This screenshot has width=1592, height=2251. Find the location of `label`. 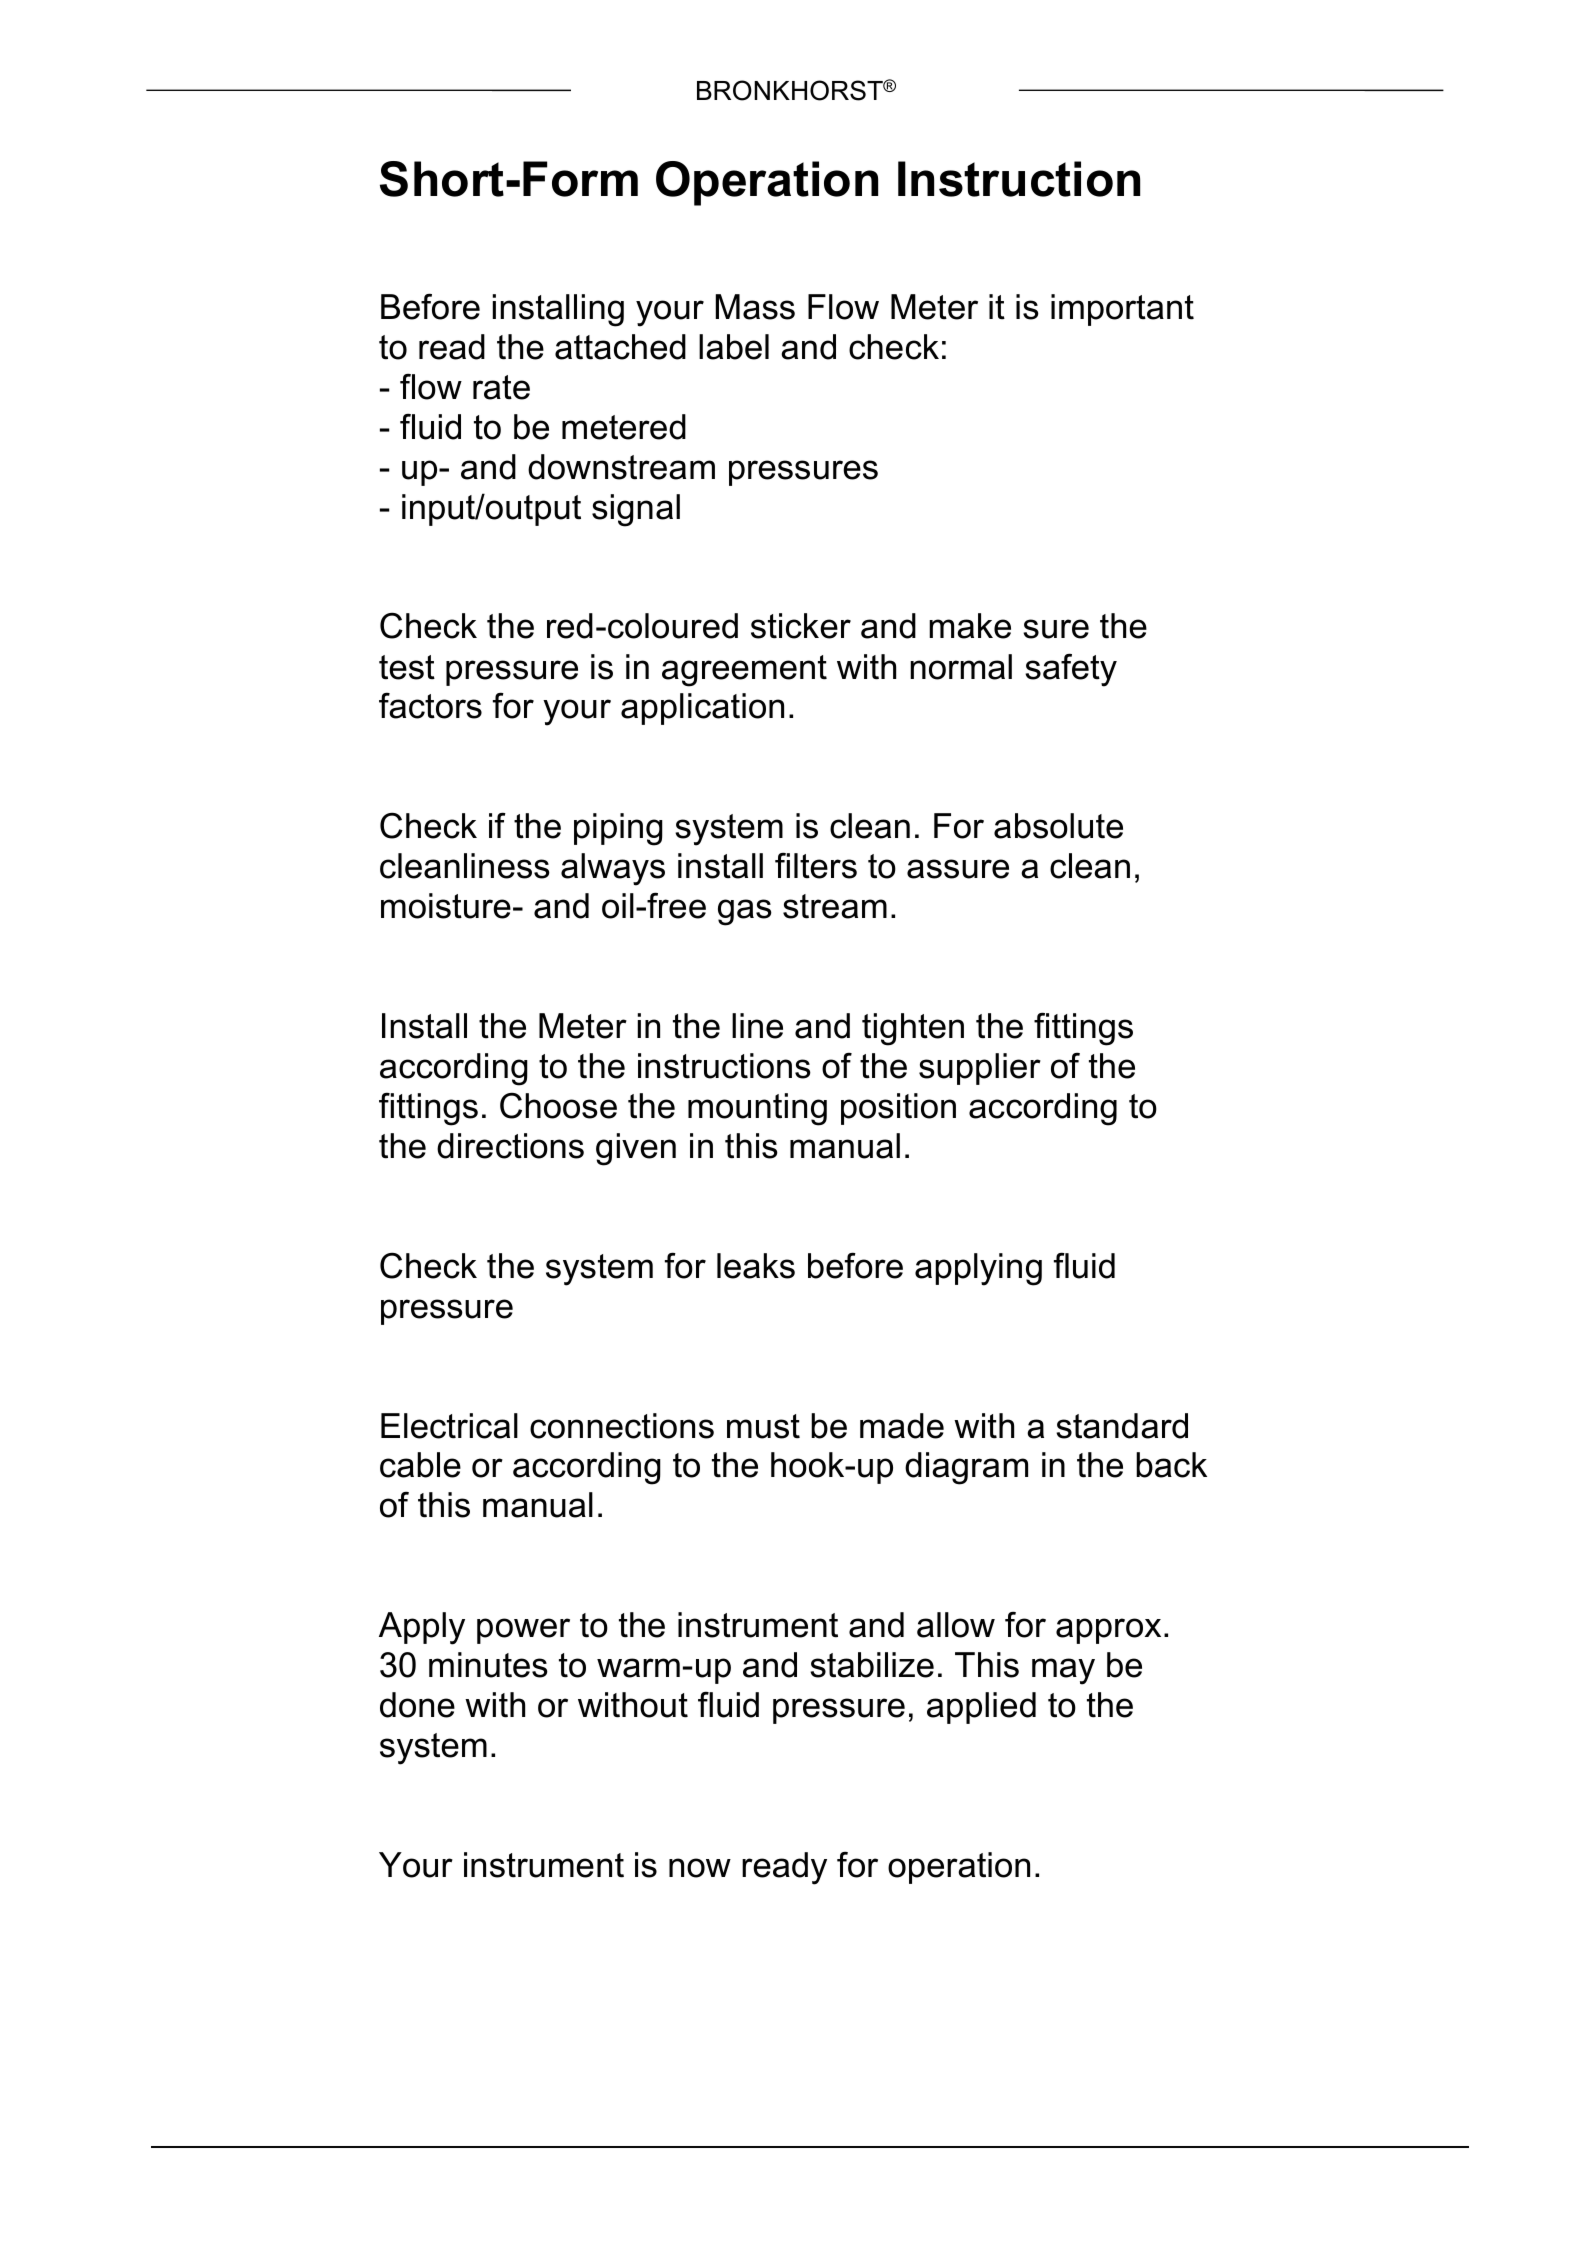

label is located at coordinates (734, 347).
